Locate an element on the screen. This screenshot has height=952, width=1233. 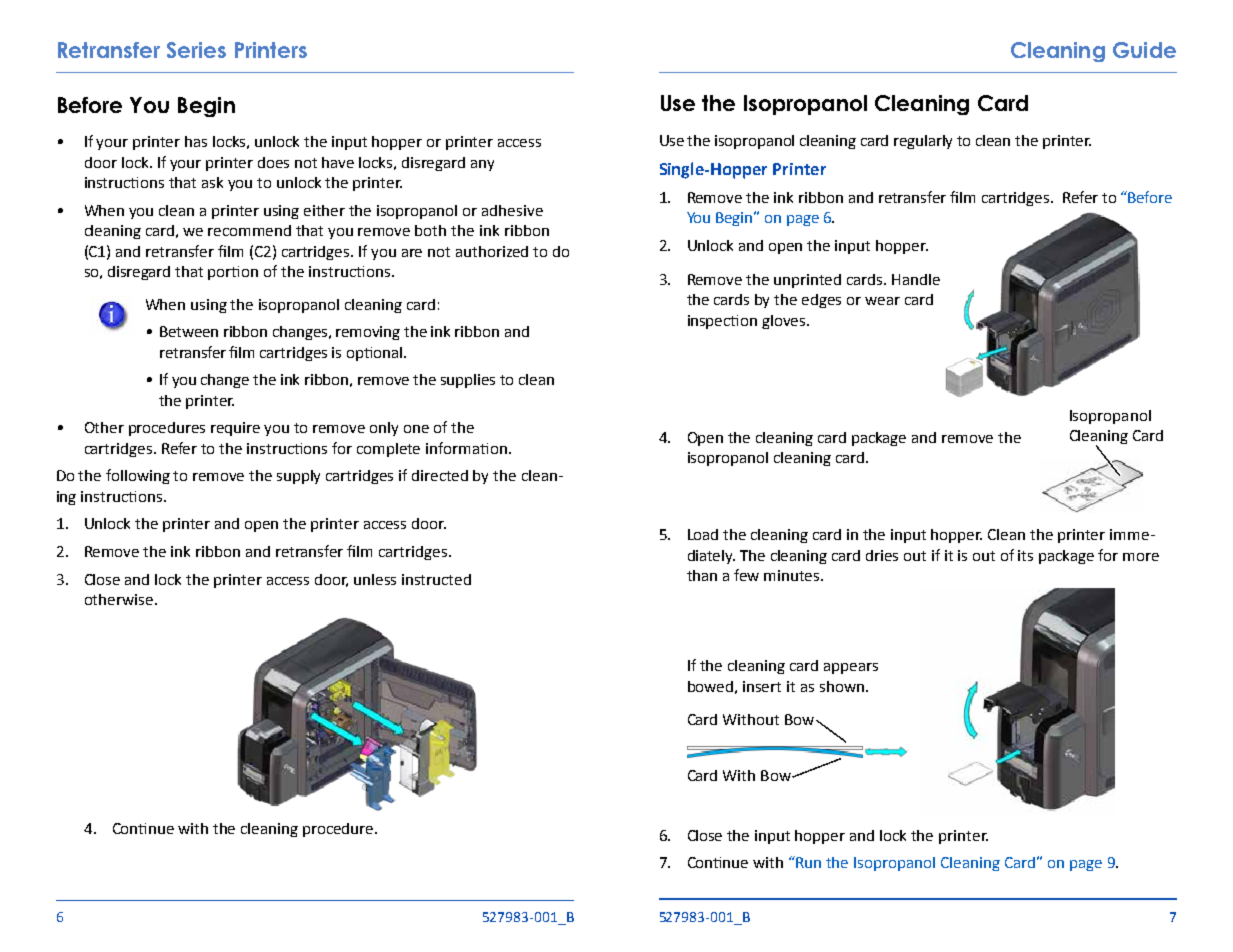
any is located at coordinates (482, 165).
